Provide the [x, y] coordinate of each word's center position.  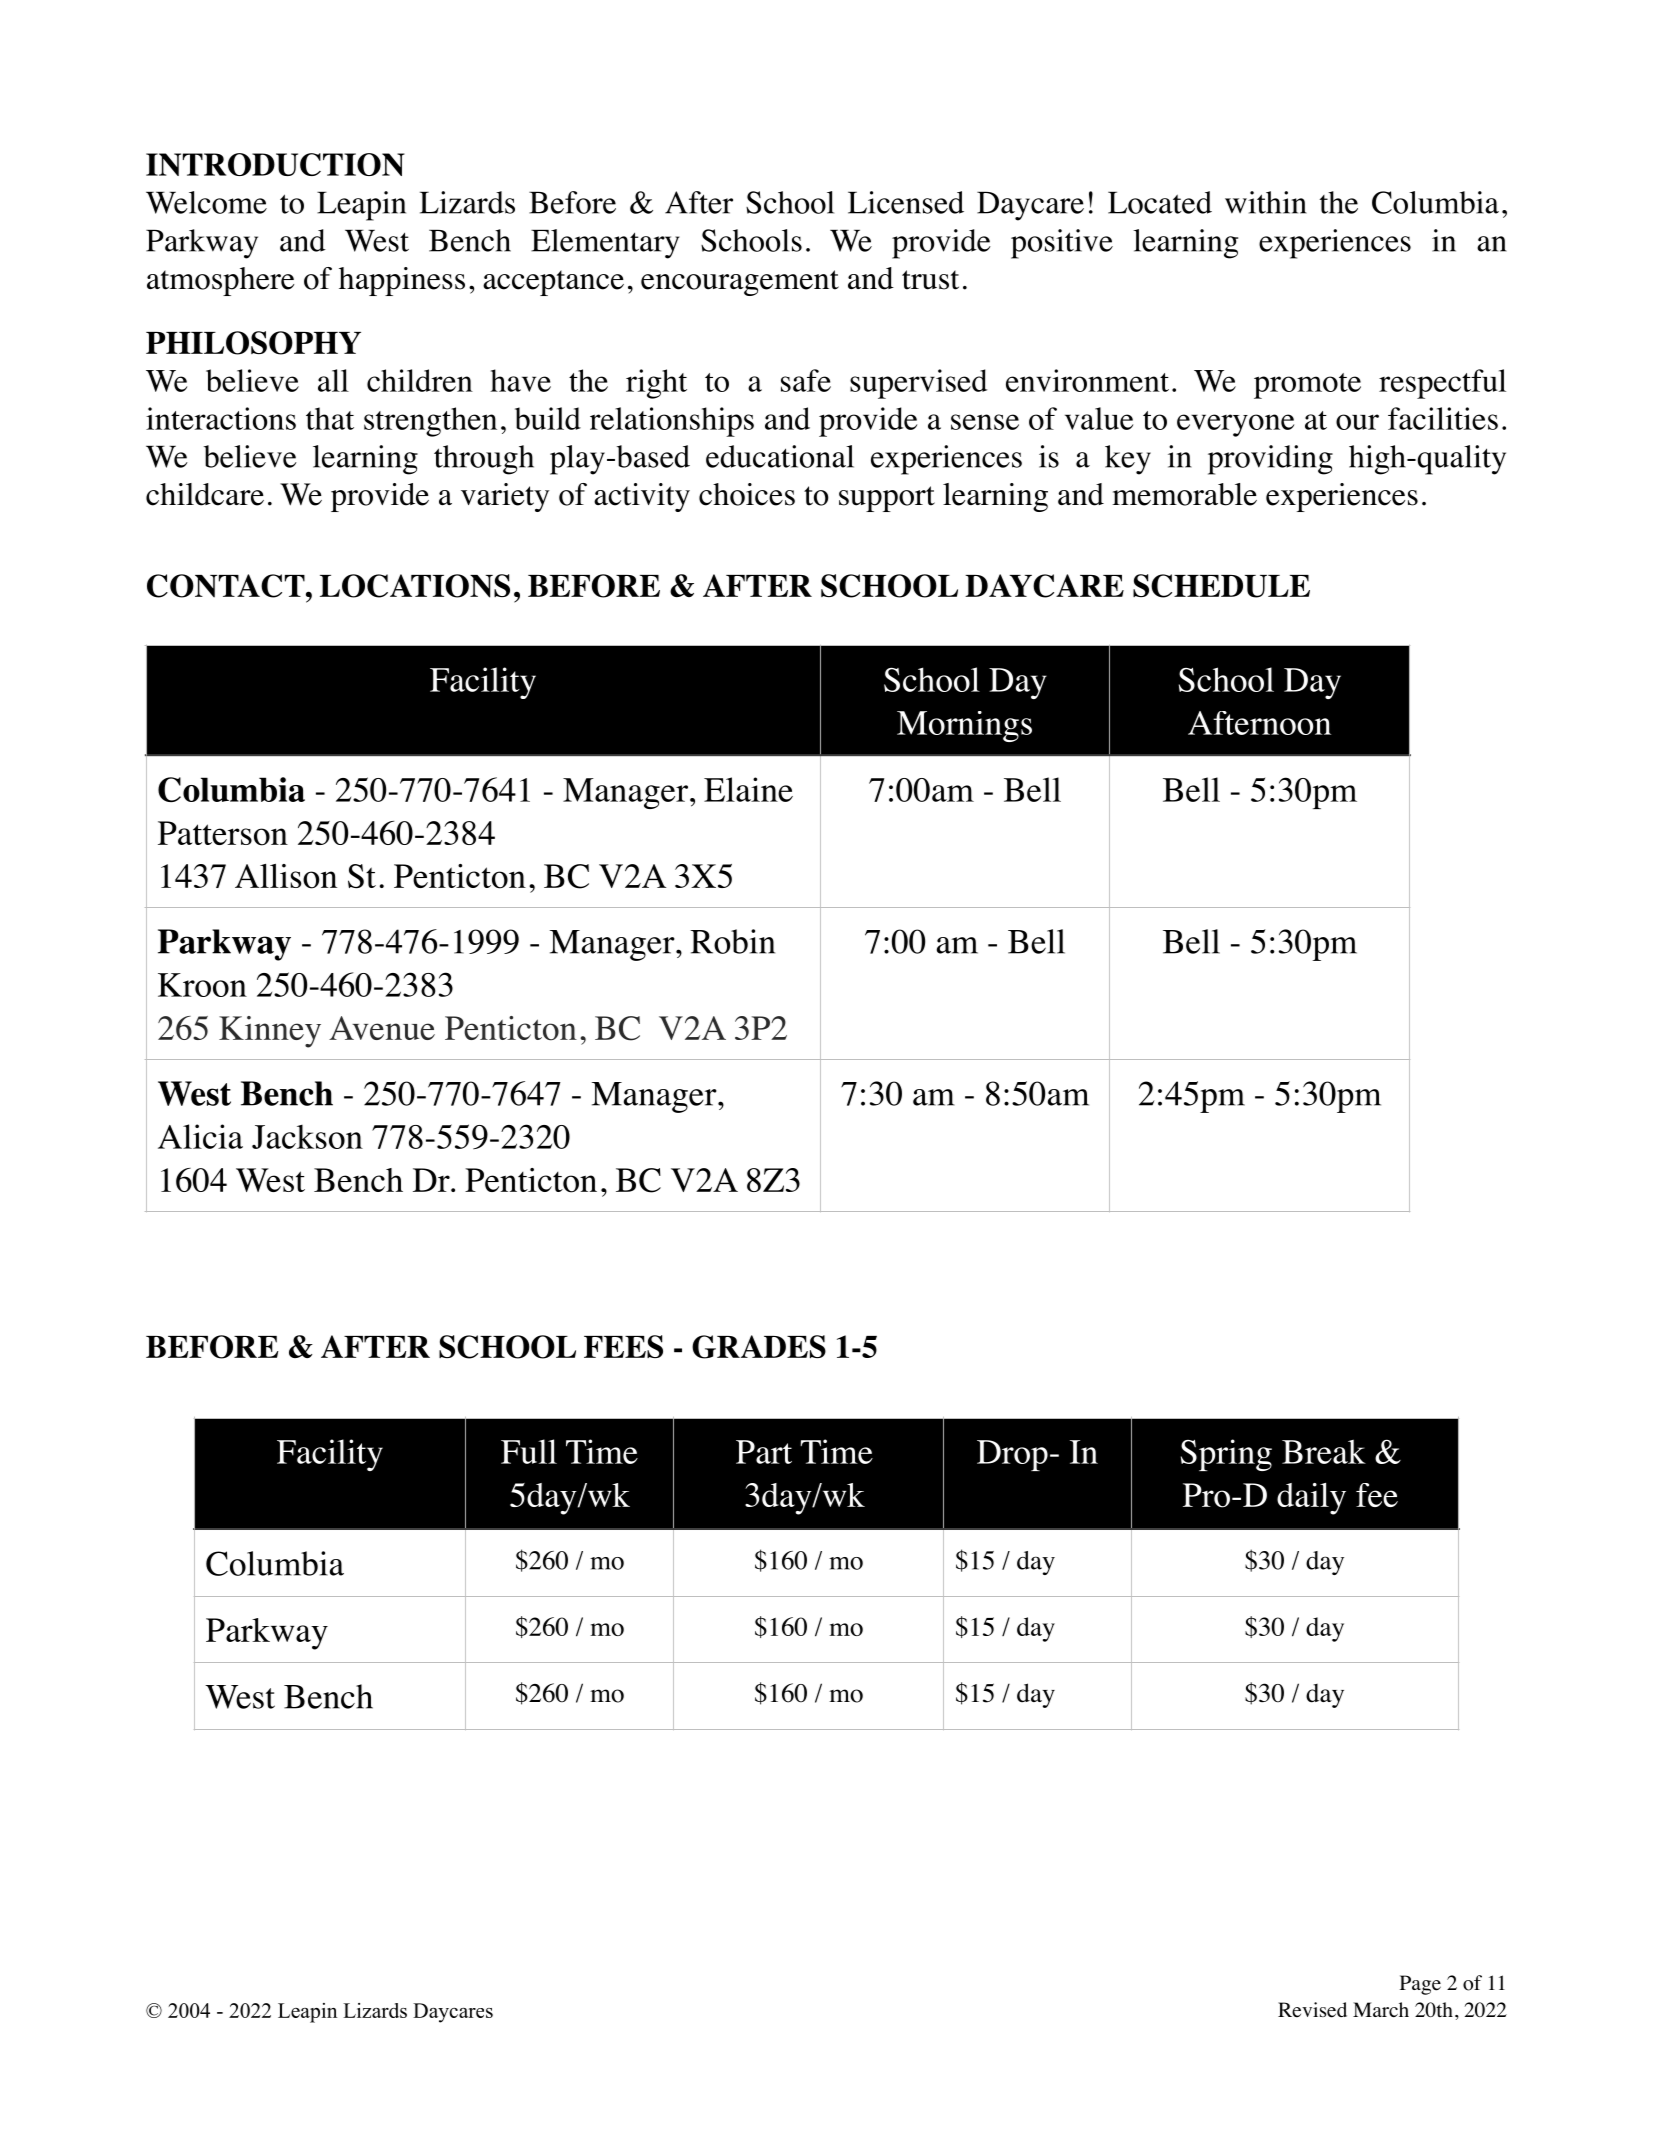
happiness [402, 281]
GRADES [759, 1347]
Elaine [748, 789]
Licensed [906, 202]
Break [1324, 1451]
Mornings [964, 726]
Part [764, 1452]
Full [529, 1451]
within [1265, 202]
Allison [286, 876]
